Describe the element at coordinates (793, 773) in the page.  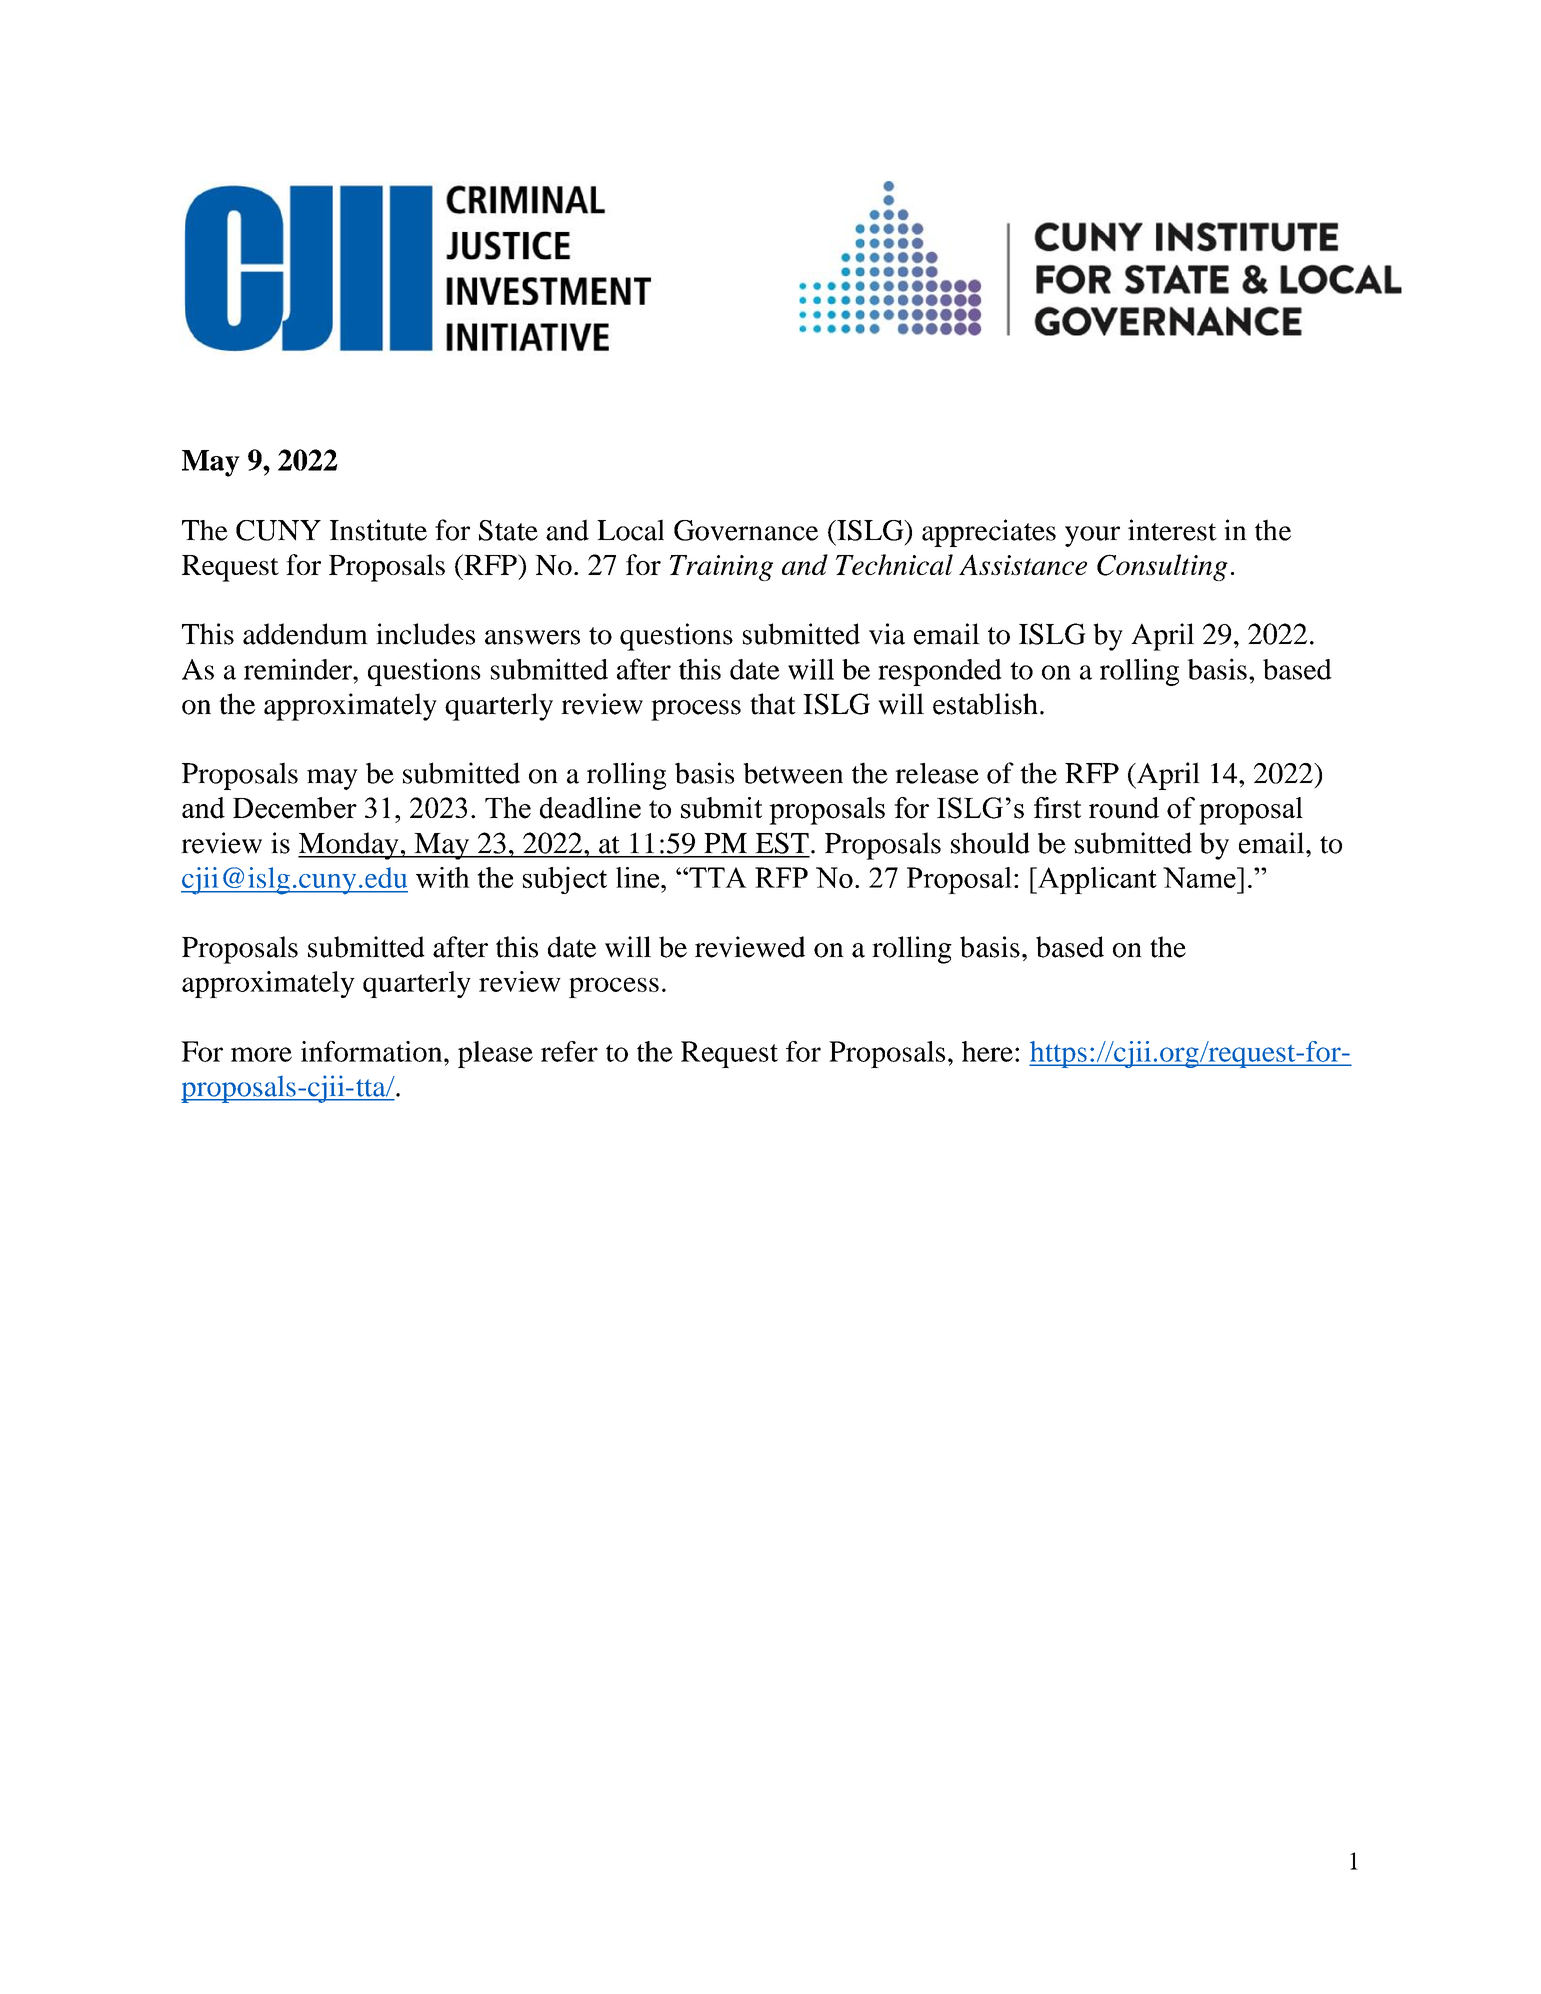
I see `between` at that location.
